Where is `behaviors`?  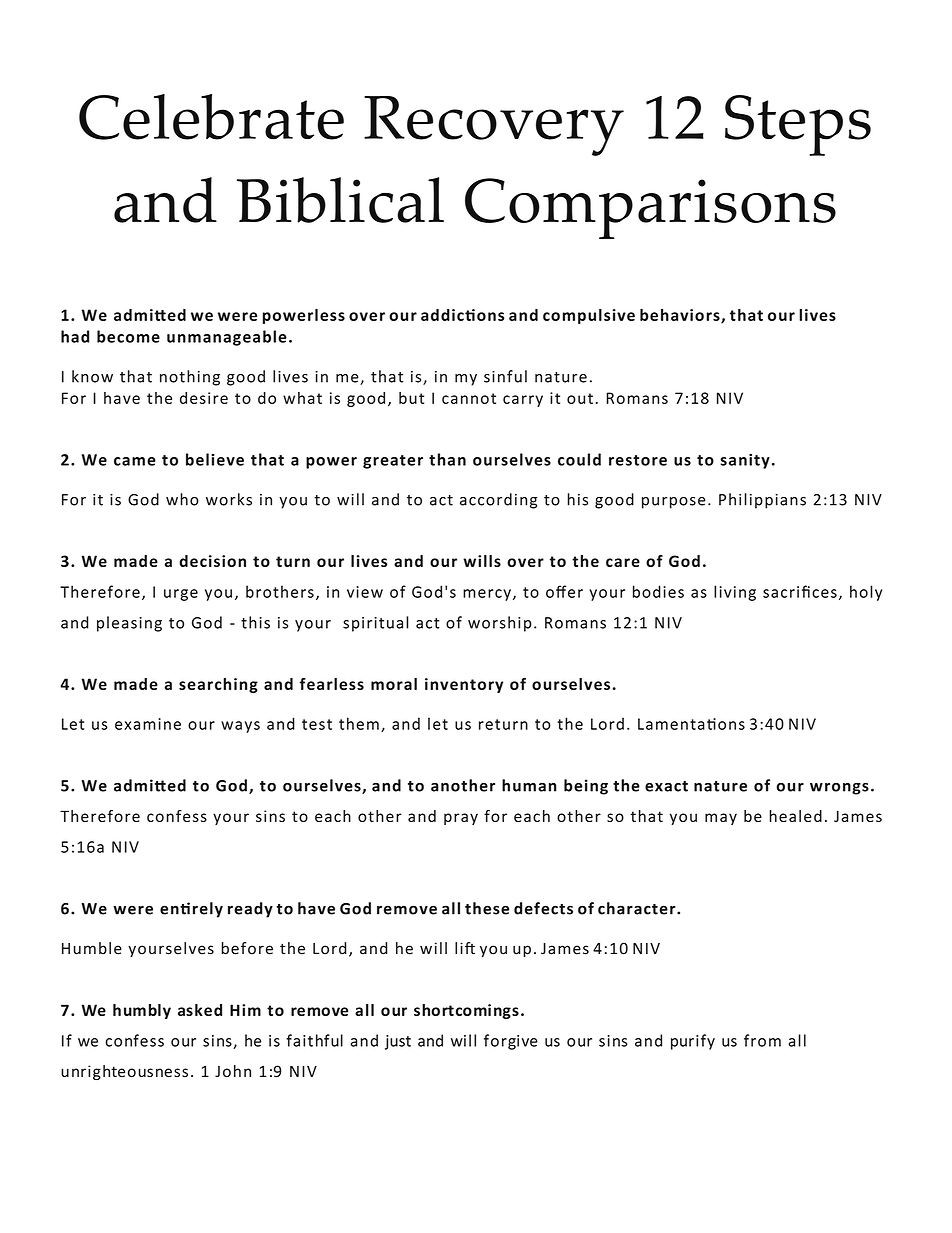
behaviors is located at coordinates (681, 316).
